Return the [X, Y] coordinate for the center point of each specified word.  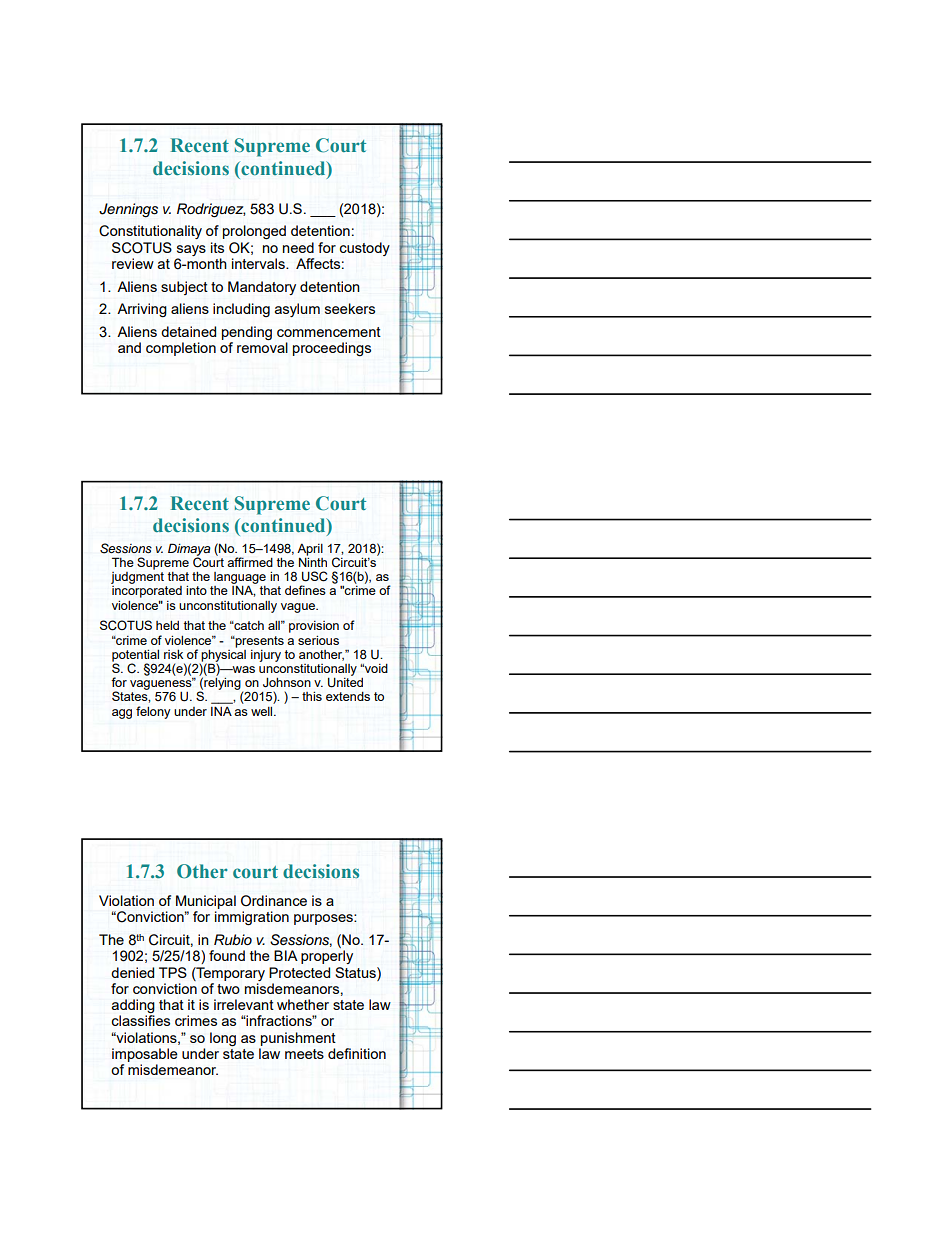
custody [364, 249]
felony [153, 712]
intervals [259, 263]
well [263, 711]
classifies [140, 1020]
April [310, 550]
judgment [137, 576]
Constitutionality [150, 232]
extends [348, 696]
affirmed [250, 562]
